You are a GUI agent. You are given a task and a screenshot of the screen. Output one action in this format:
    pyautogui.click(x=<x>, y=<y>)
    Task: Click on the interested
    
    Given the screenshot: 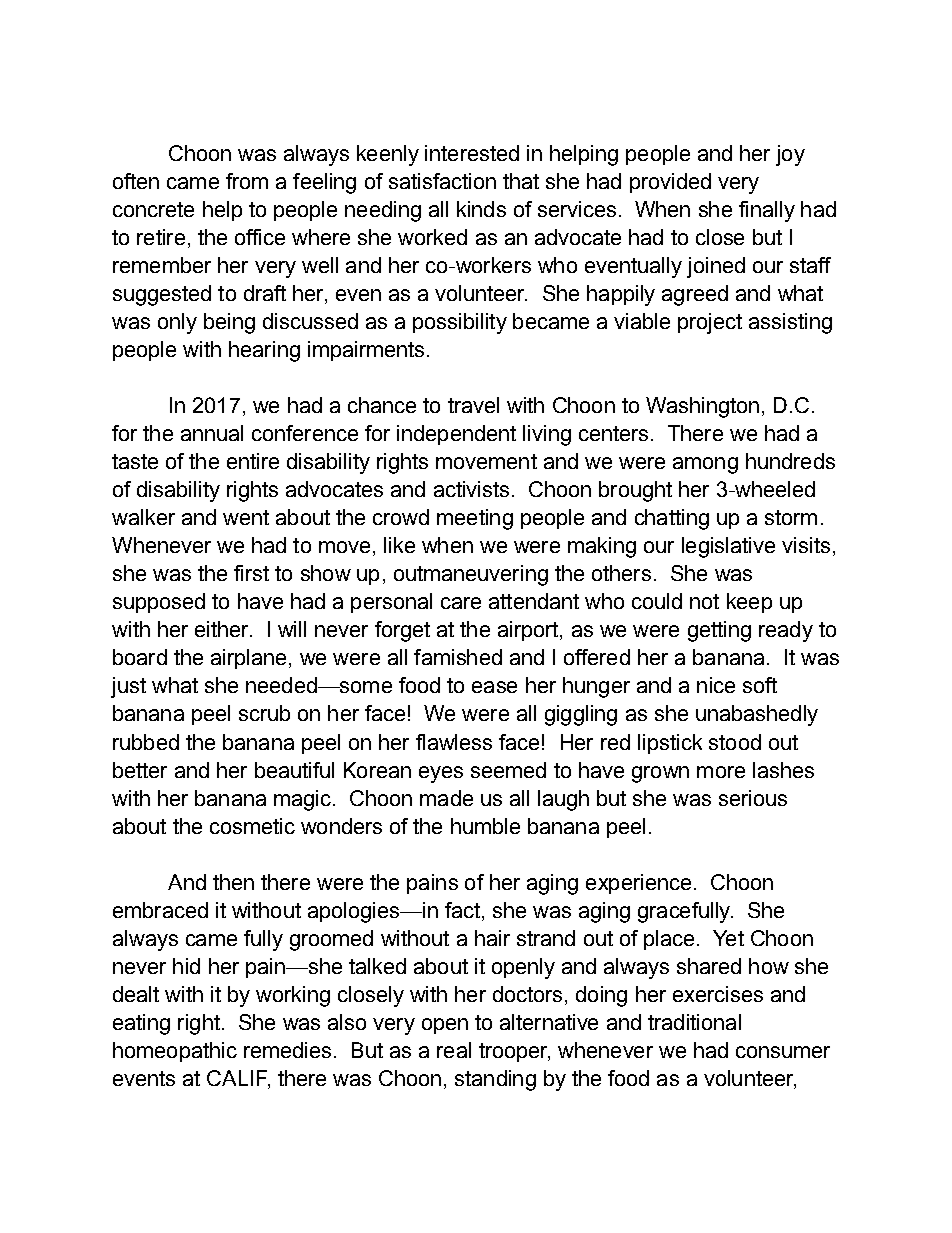 What is the action you would take?
    pyautogui.click(x=472, y=153)
